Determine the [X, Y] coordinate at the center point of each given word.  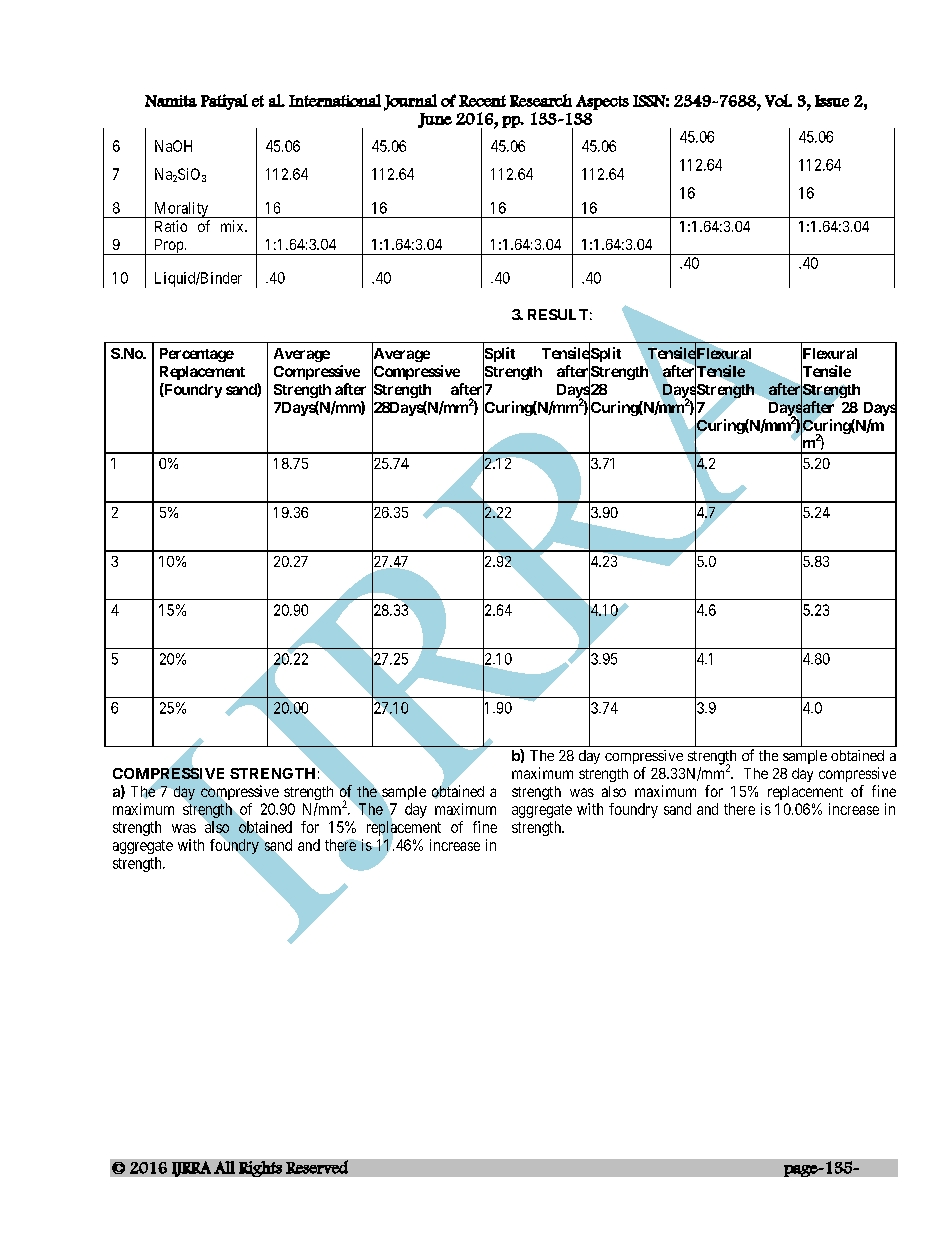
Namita [171, 101]
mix [233, 226]
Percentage [197, 355]
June [435, 120]
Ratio [171, 226]
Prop [168, 247]
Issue [832, 101]
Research [541, 100]
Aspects [602, 102]
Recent [482, 101]
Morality [181, 210]
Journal [410, 102]
